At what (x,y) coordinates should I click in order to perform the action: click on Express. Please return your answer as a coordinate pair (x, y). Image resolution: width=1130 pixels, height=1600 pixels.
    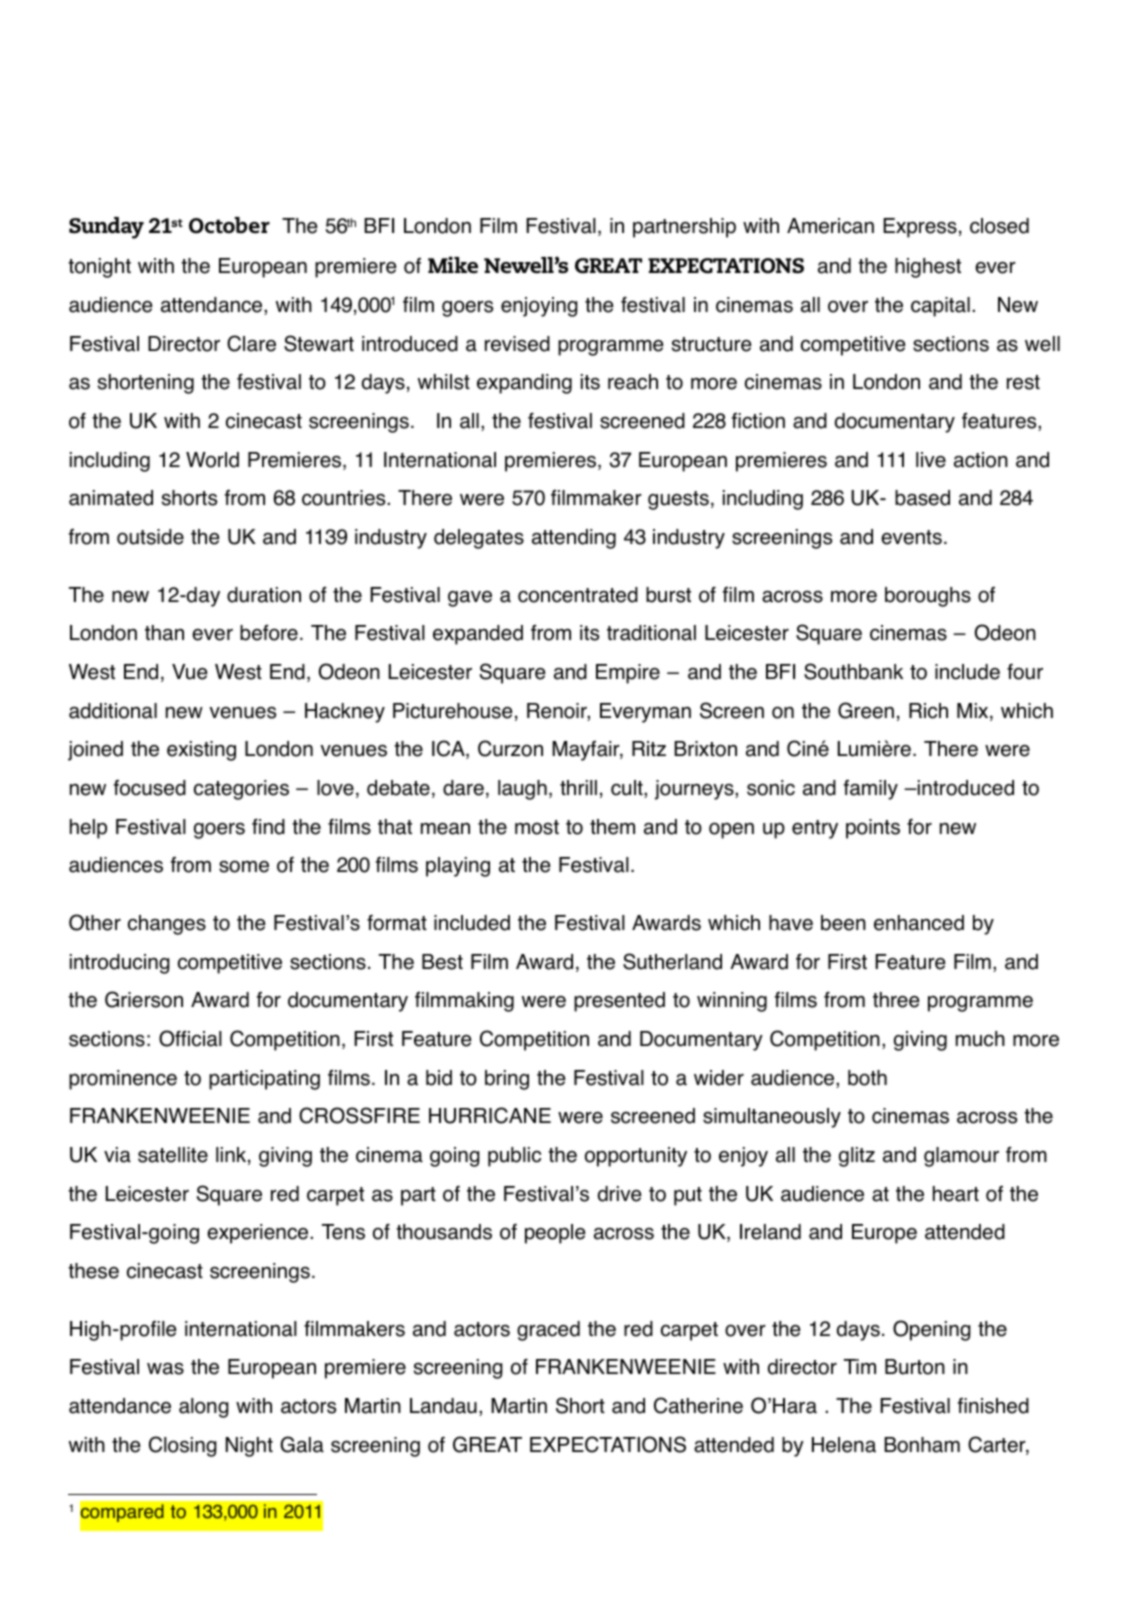
    Looking at the image, I should click on (920, 228).
